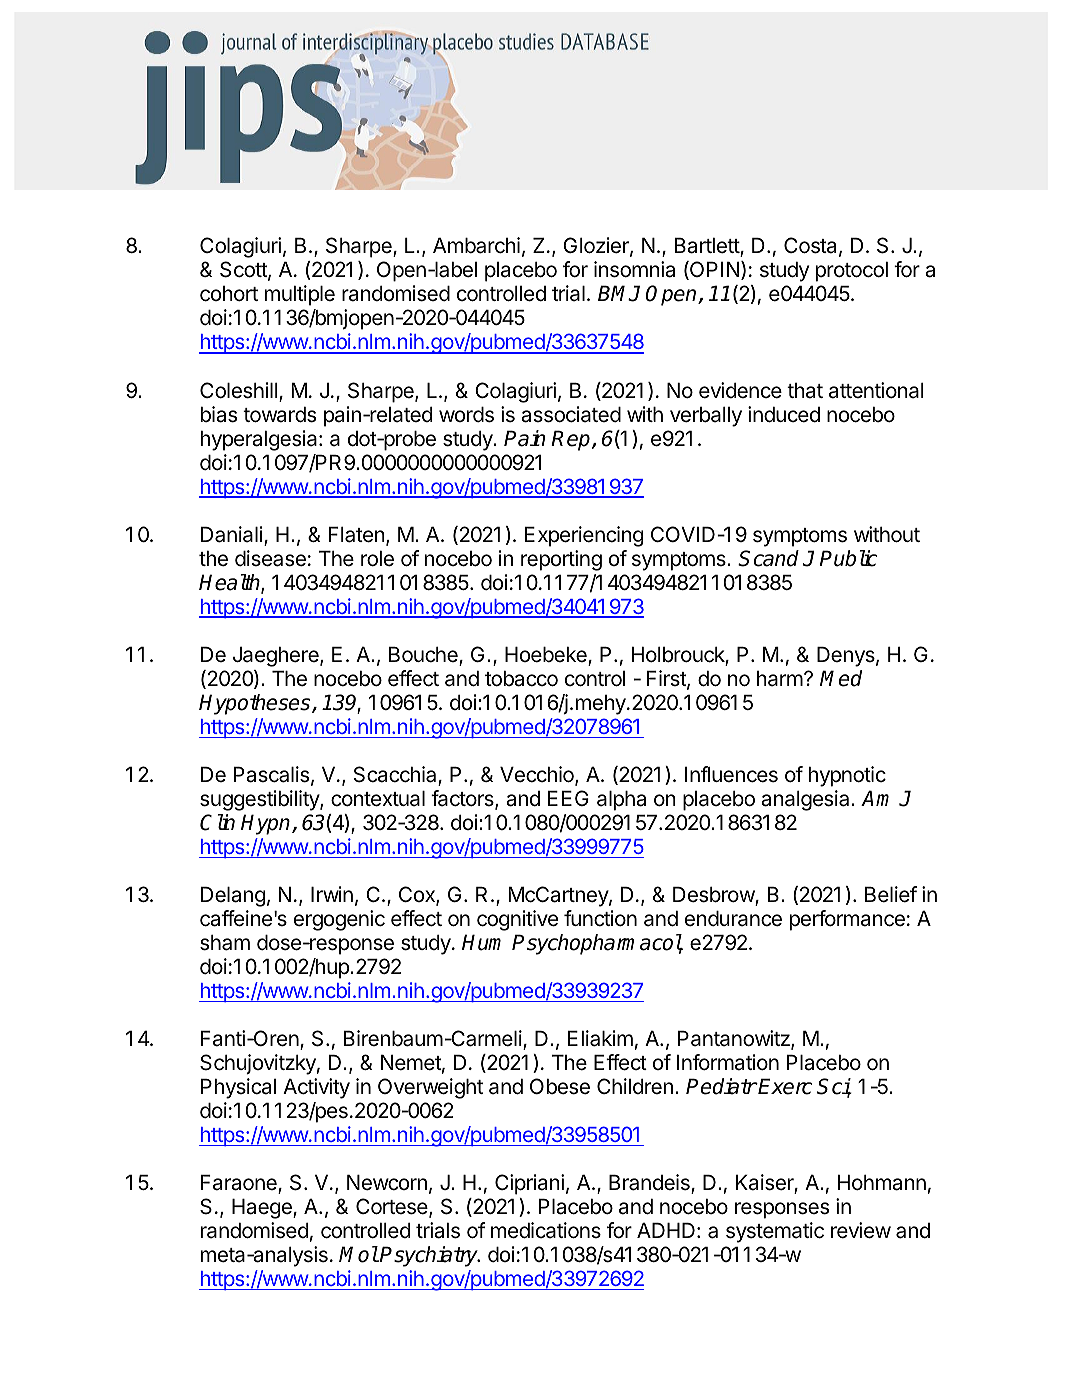 The image size is (1065, 1378). I want to click on disease, so click(270, 558).
